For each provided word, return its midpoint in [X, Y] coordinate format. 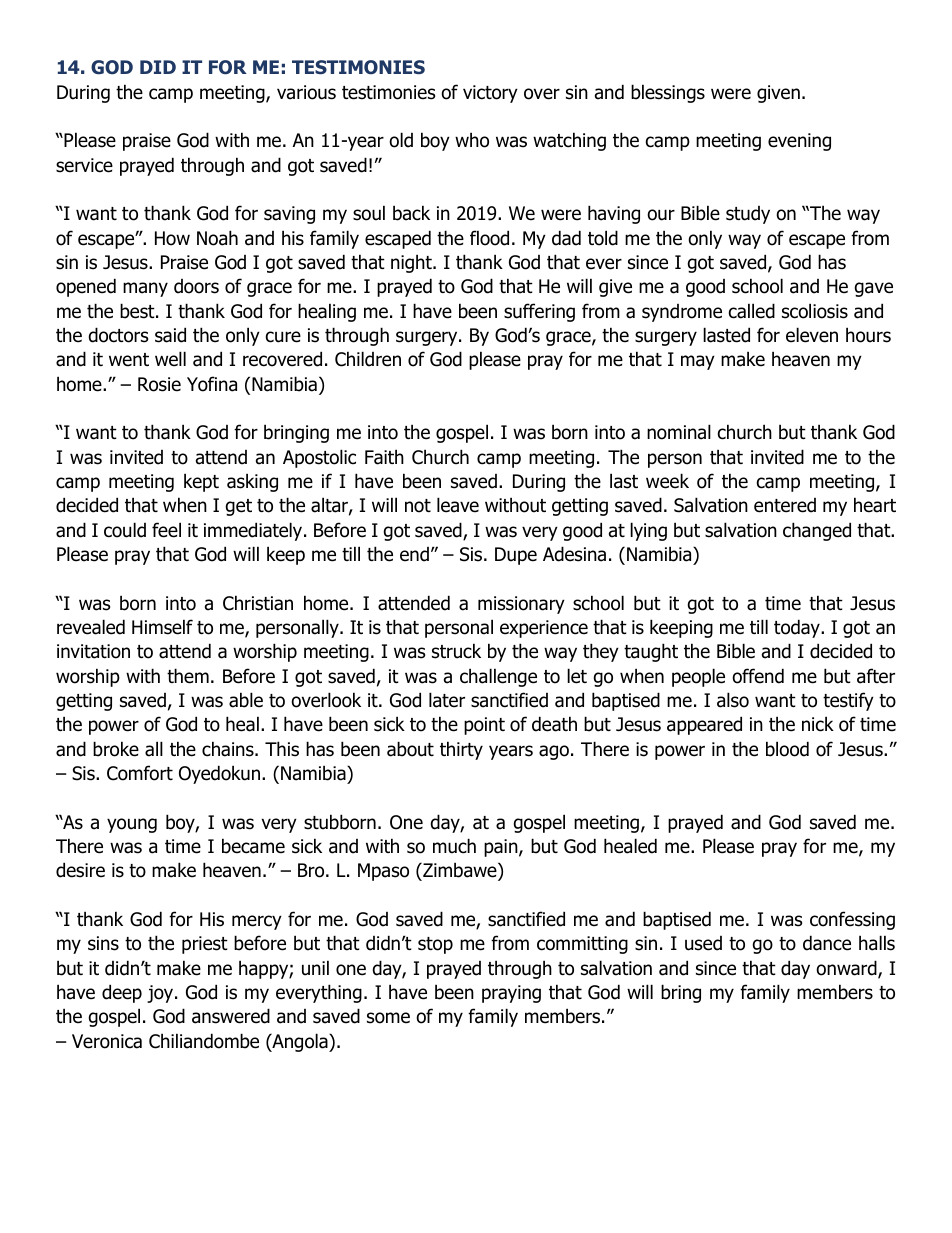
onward [847, 969]
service [84, 165]
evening [799, 142]
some [388, 1018]
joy [161, 994]
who [472, 140]
